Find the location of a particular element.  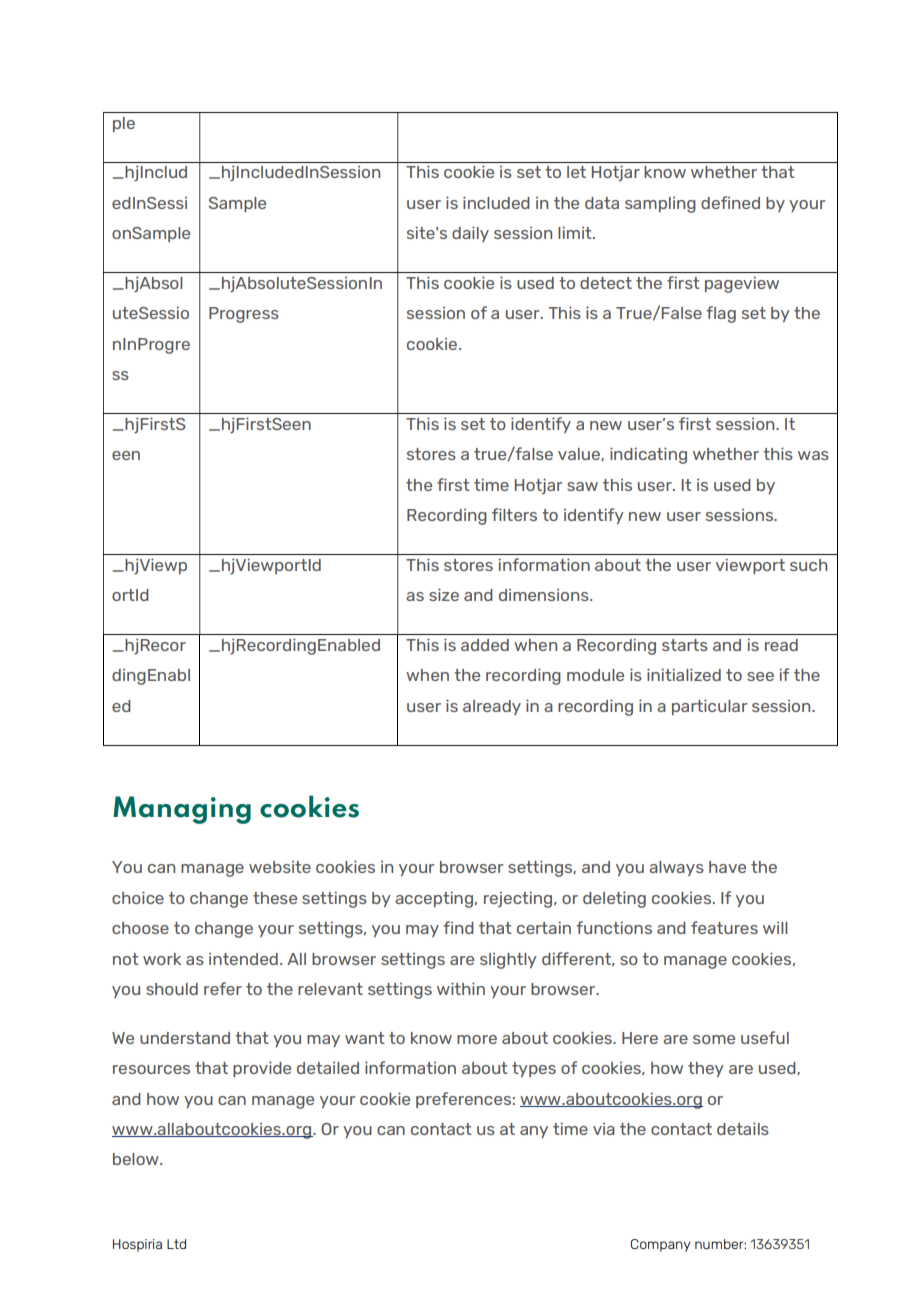

size is located at coordinates (444, 594).
